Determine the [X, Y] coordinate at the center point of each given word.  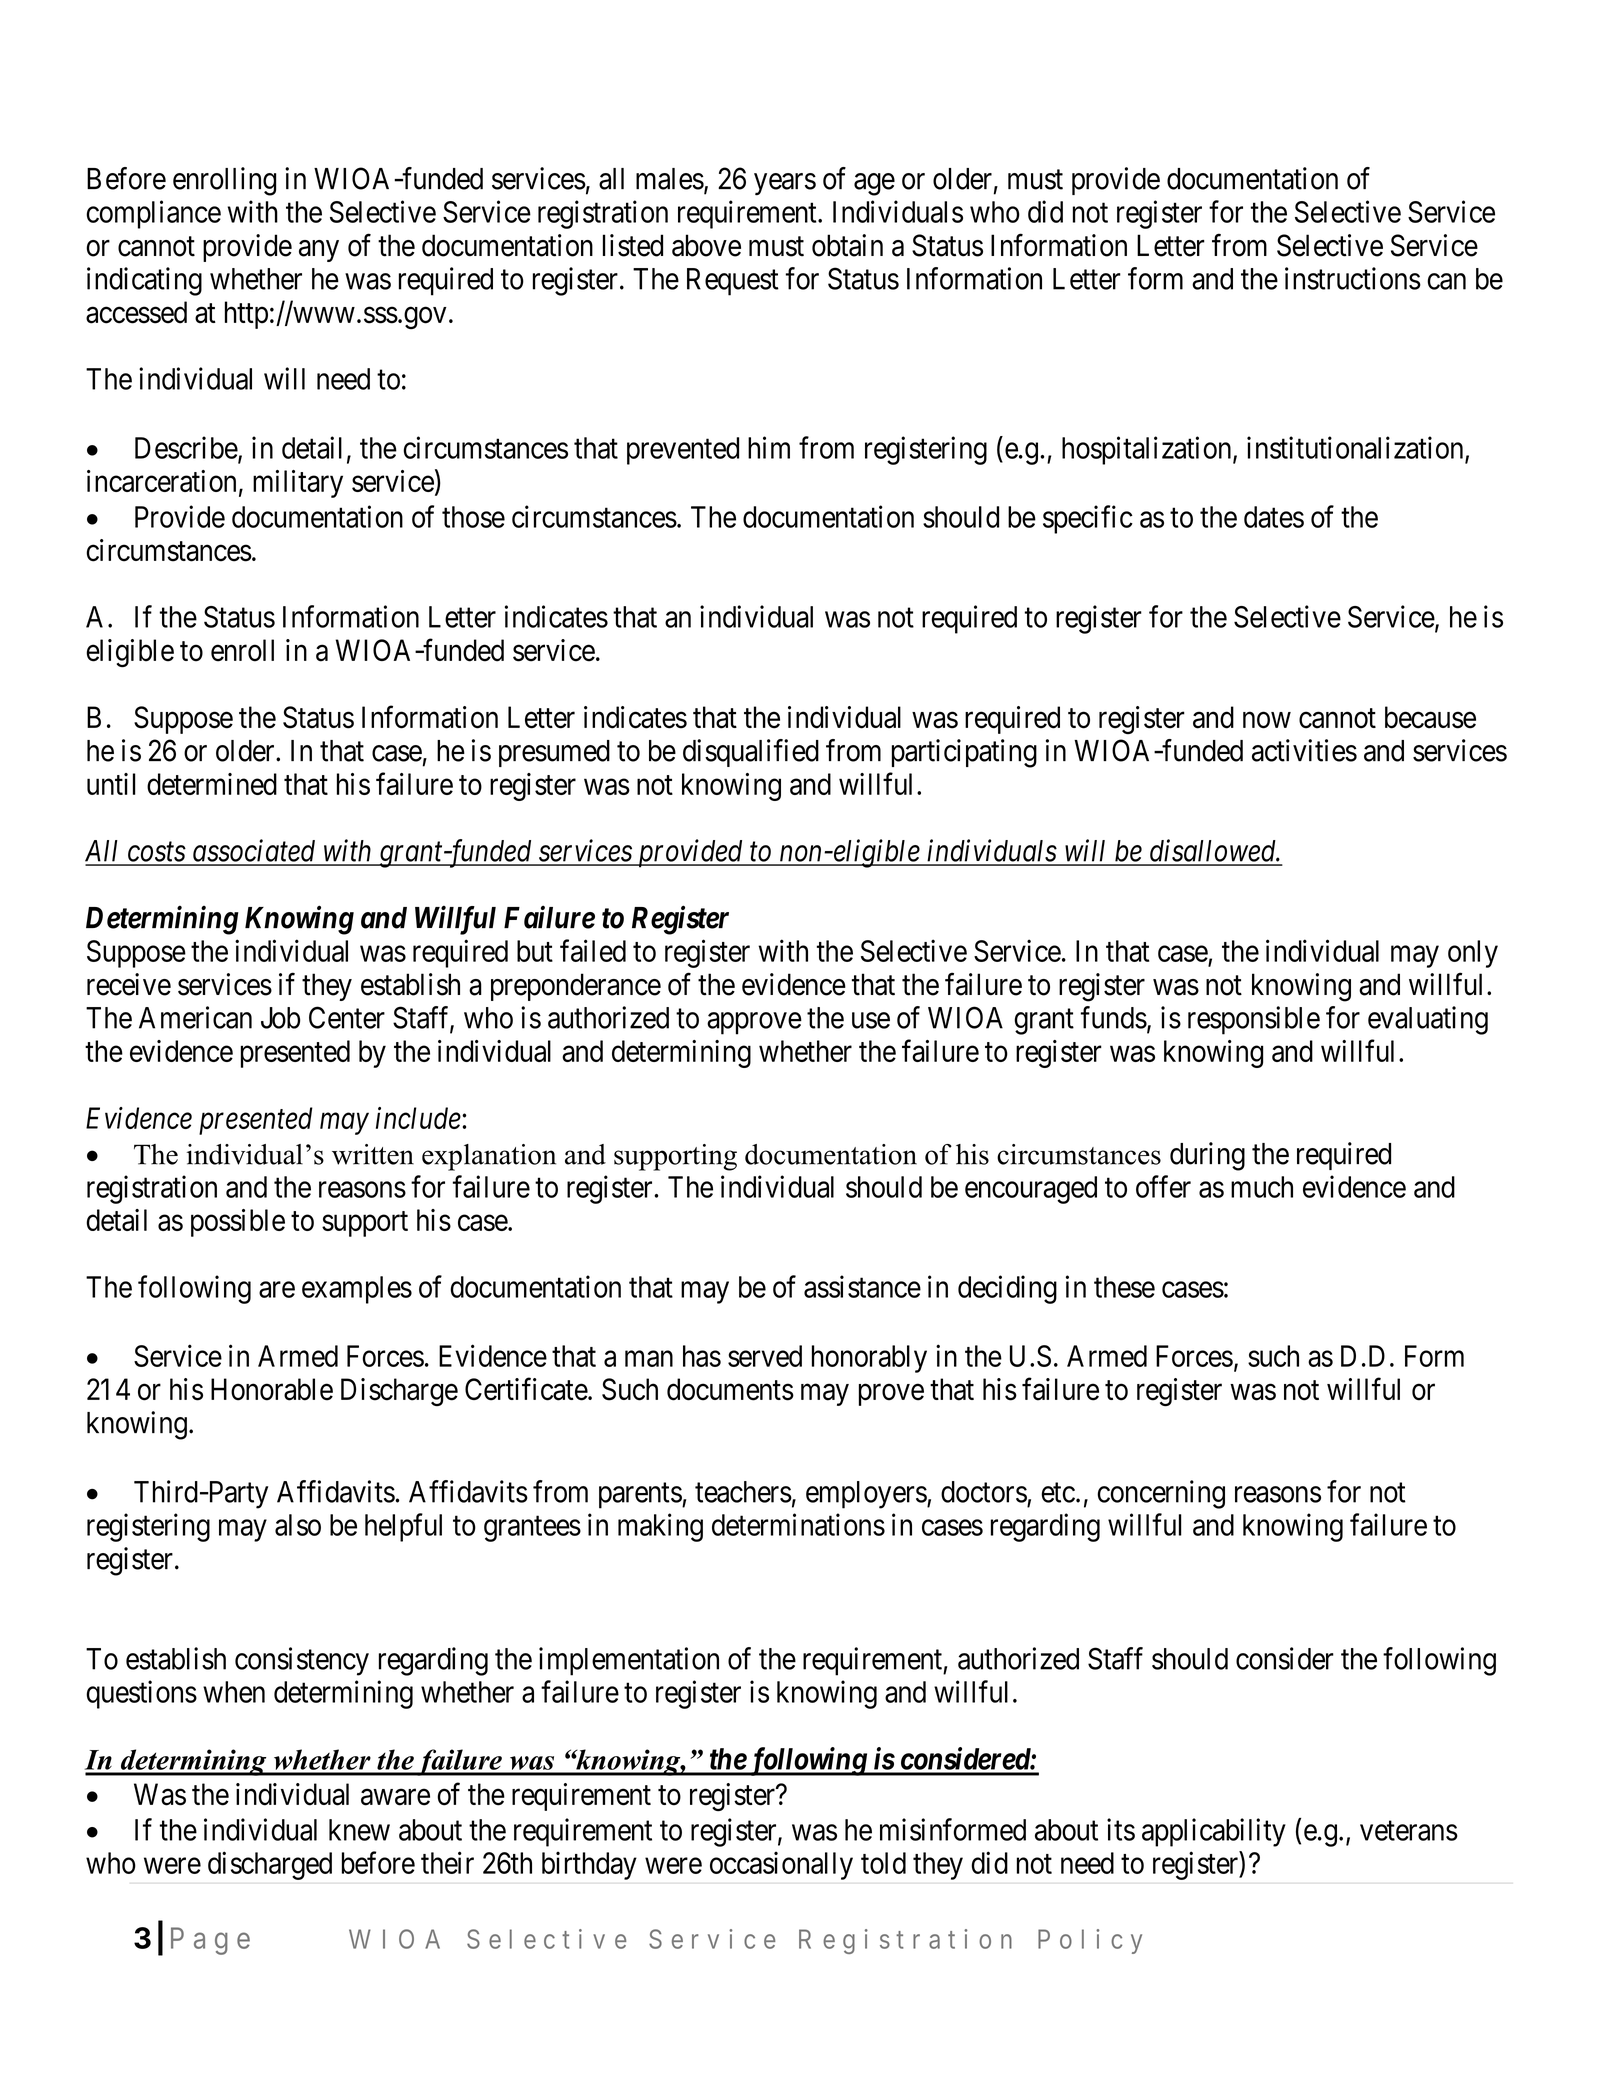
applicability [1214, 1832]
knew [359, 1830]
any [319, 251]
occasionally [781, 1866]
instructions [1353, 278]
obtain [847, 245]
